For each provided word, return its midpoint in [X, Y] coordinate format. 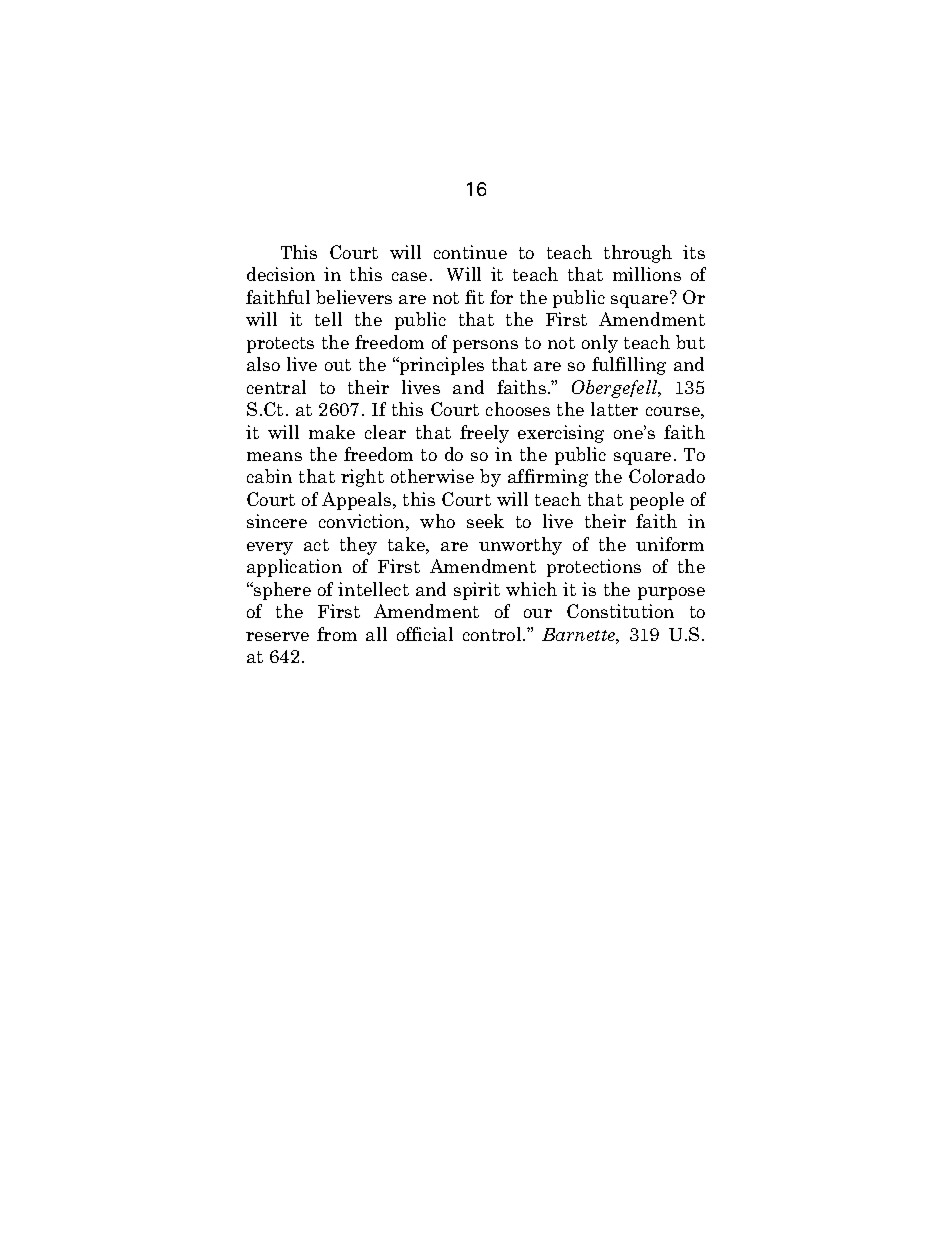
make [332, 432]
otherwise [432, 476]
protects [280, 345]
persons [485, 346]
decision [281, 274]
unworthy [520, 546]
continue [470, 252]
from [337, 634]
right [362, 478]
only [600, 344]
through [638, 254]
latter [614, 409]
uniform [670, 544]
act [316, 545]
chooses [518, 409]
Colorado [667, 476]
